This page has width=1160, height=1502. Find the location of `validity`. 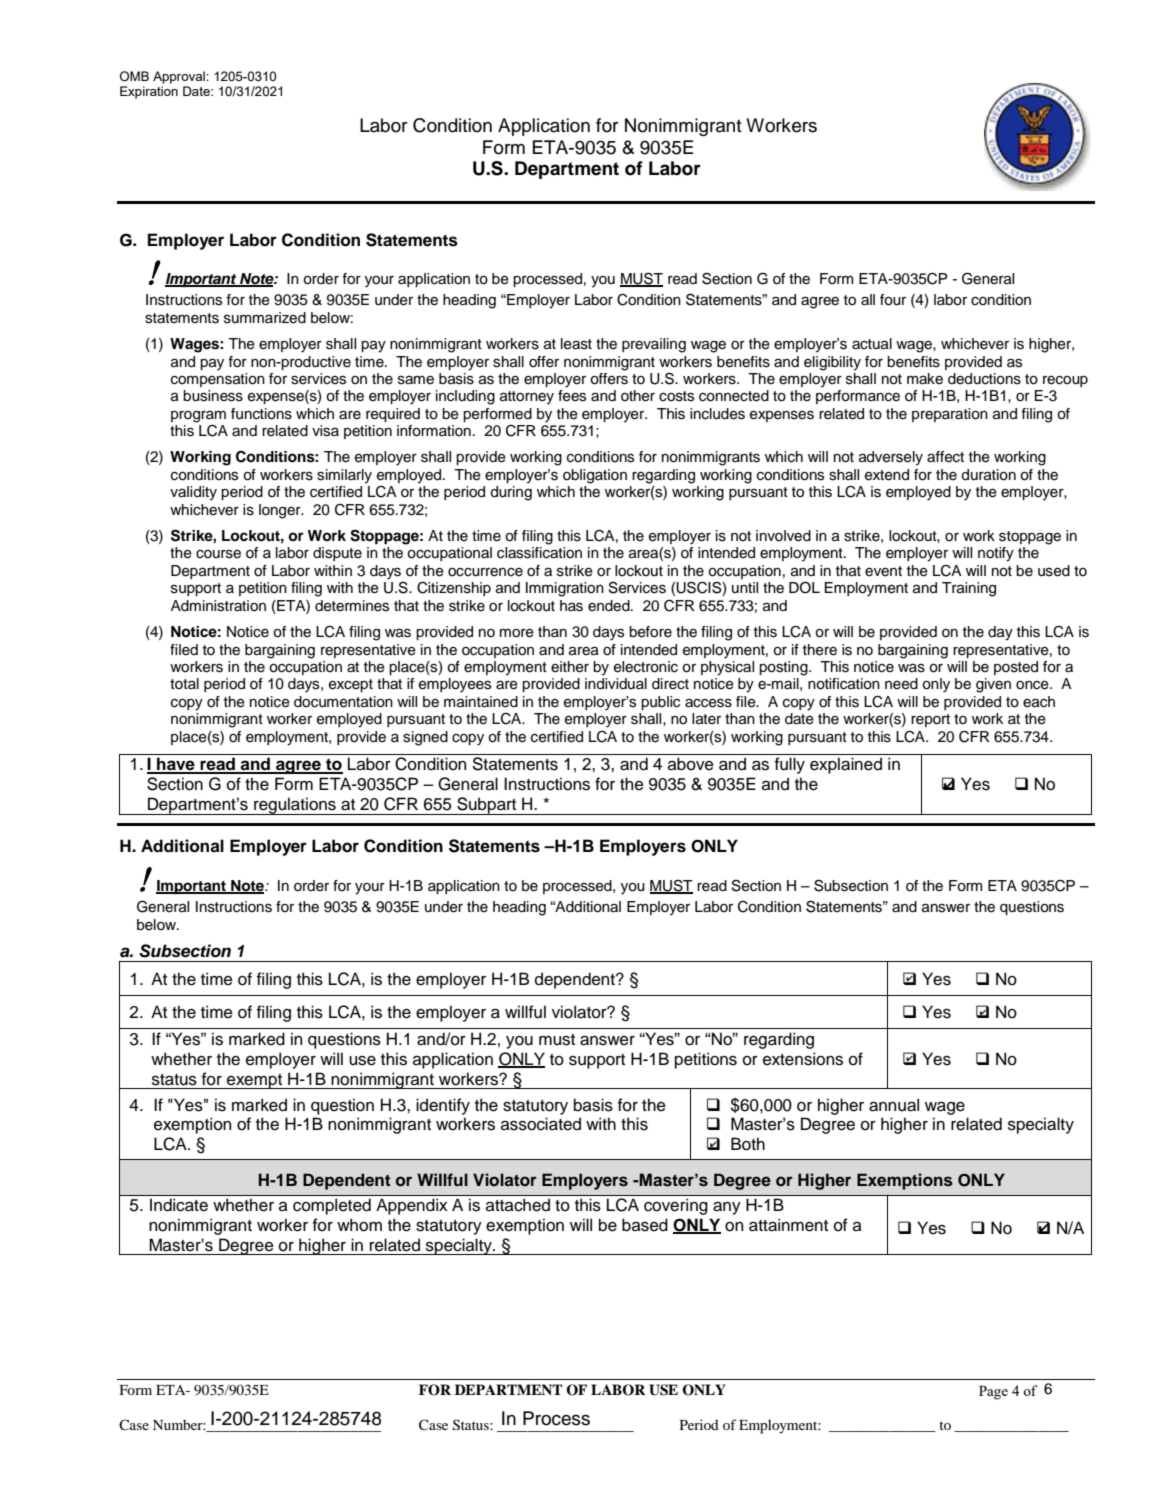

validity is located at coordinates (193, 493).
